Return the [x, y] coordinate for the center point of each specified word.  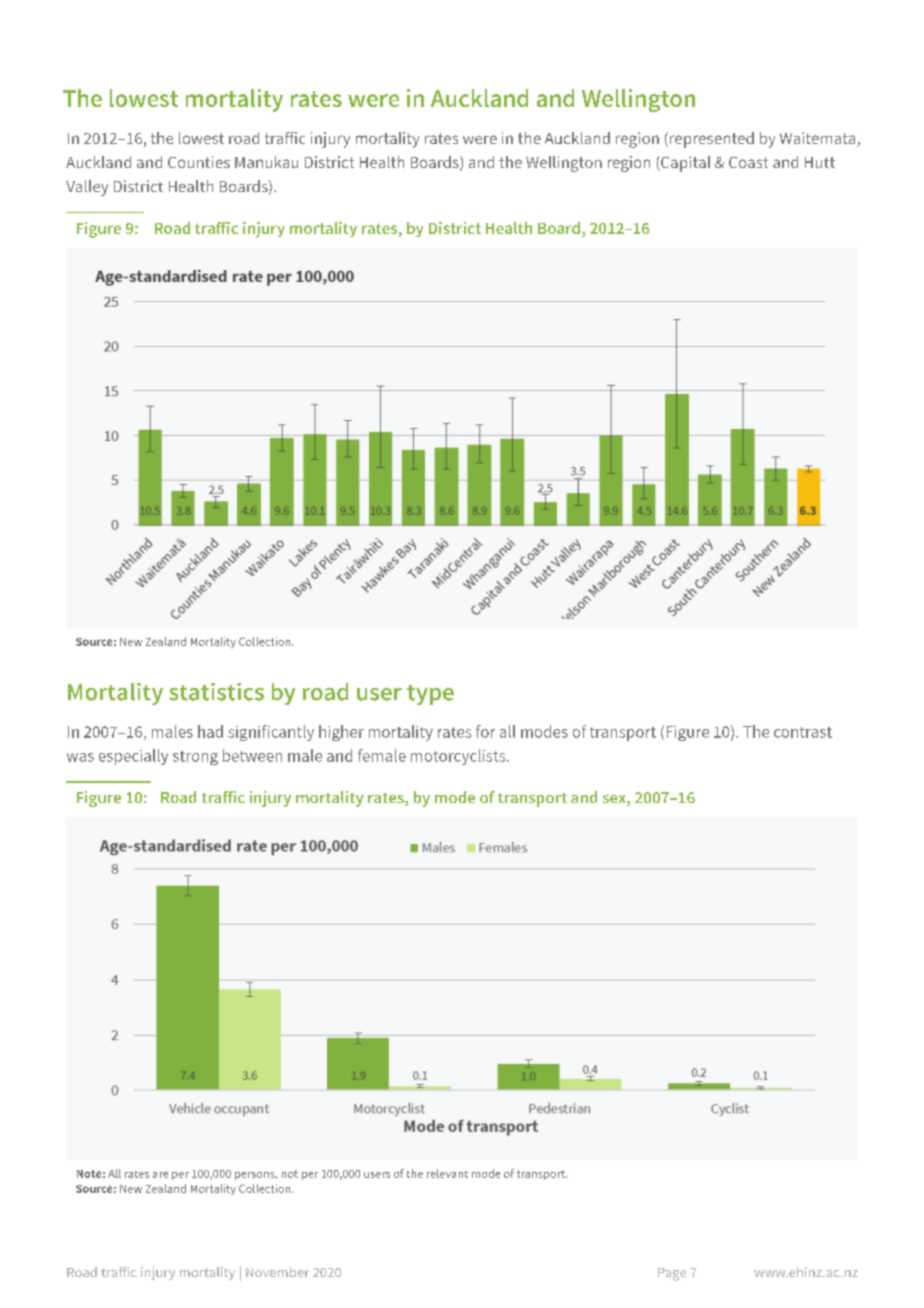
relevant [447, 1173]
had [210, 731]
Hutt [820, 162]
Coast [748, 162]
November [277, 1272]
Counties [199, 162]
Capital [684, 164]
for [485, 731]
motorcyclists [459, 757]
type [430, 695]
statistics [216, 692]
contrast [803, 732]
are [160, 1175]
